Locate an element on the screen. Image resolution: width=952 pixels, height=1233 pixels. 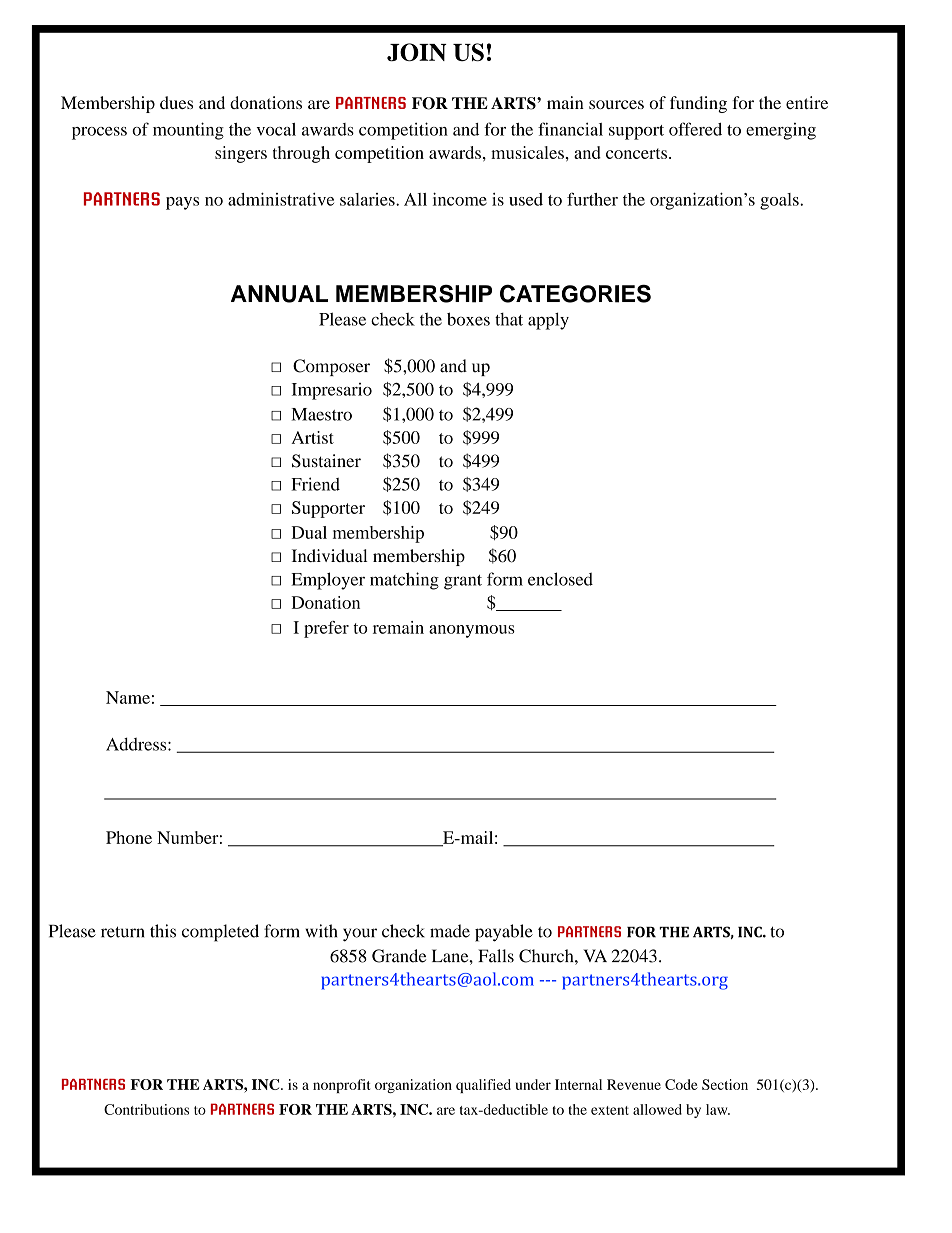
Contributions is located at coordinates (146, 1109).
